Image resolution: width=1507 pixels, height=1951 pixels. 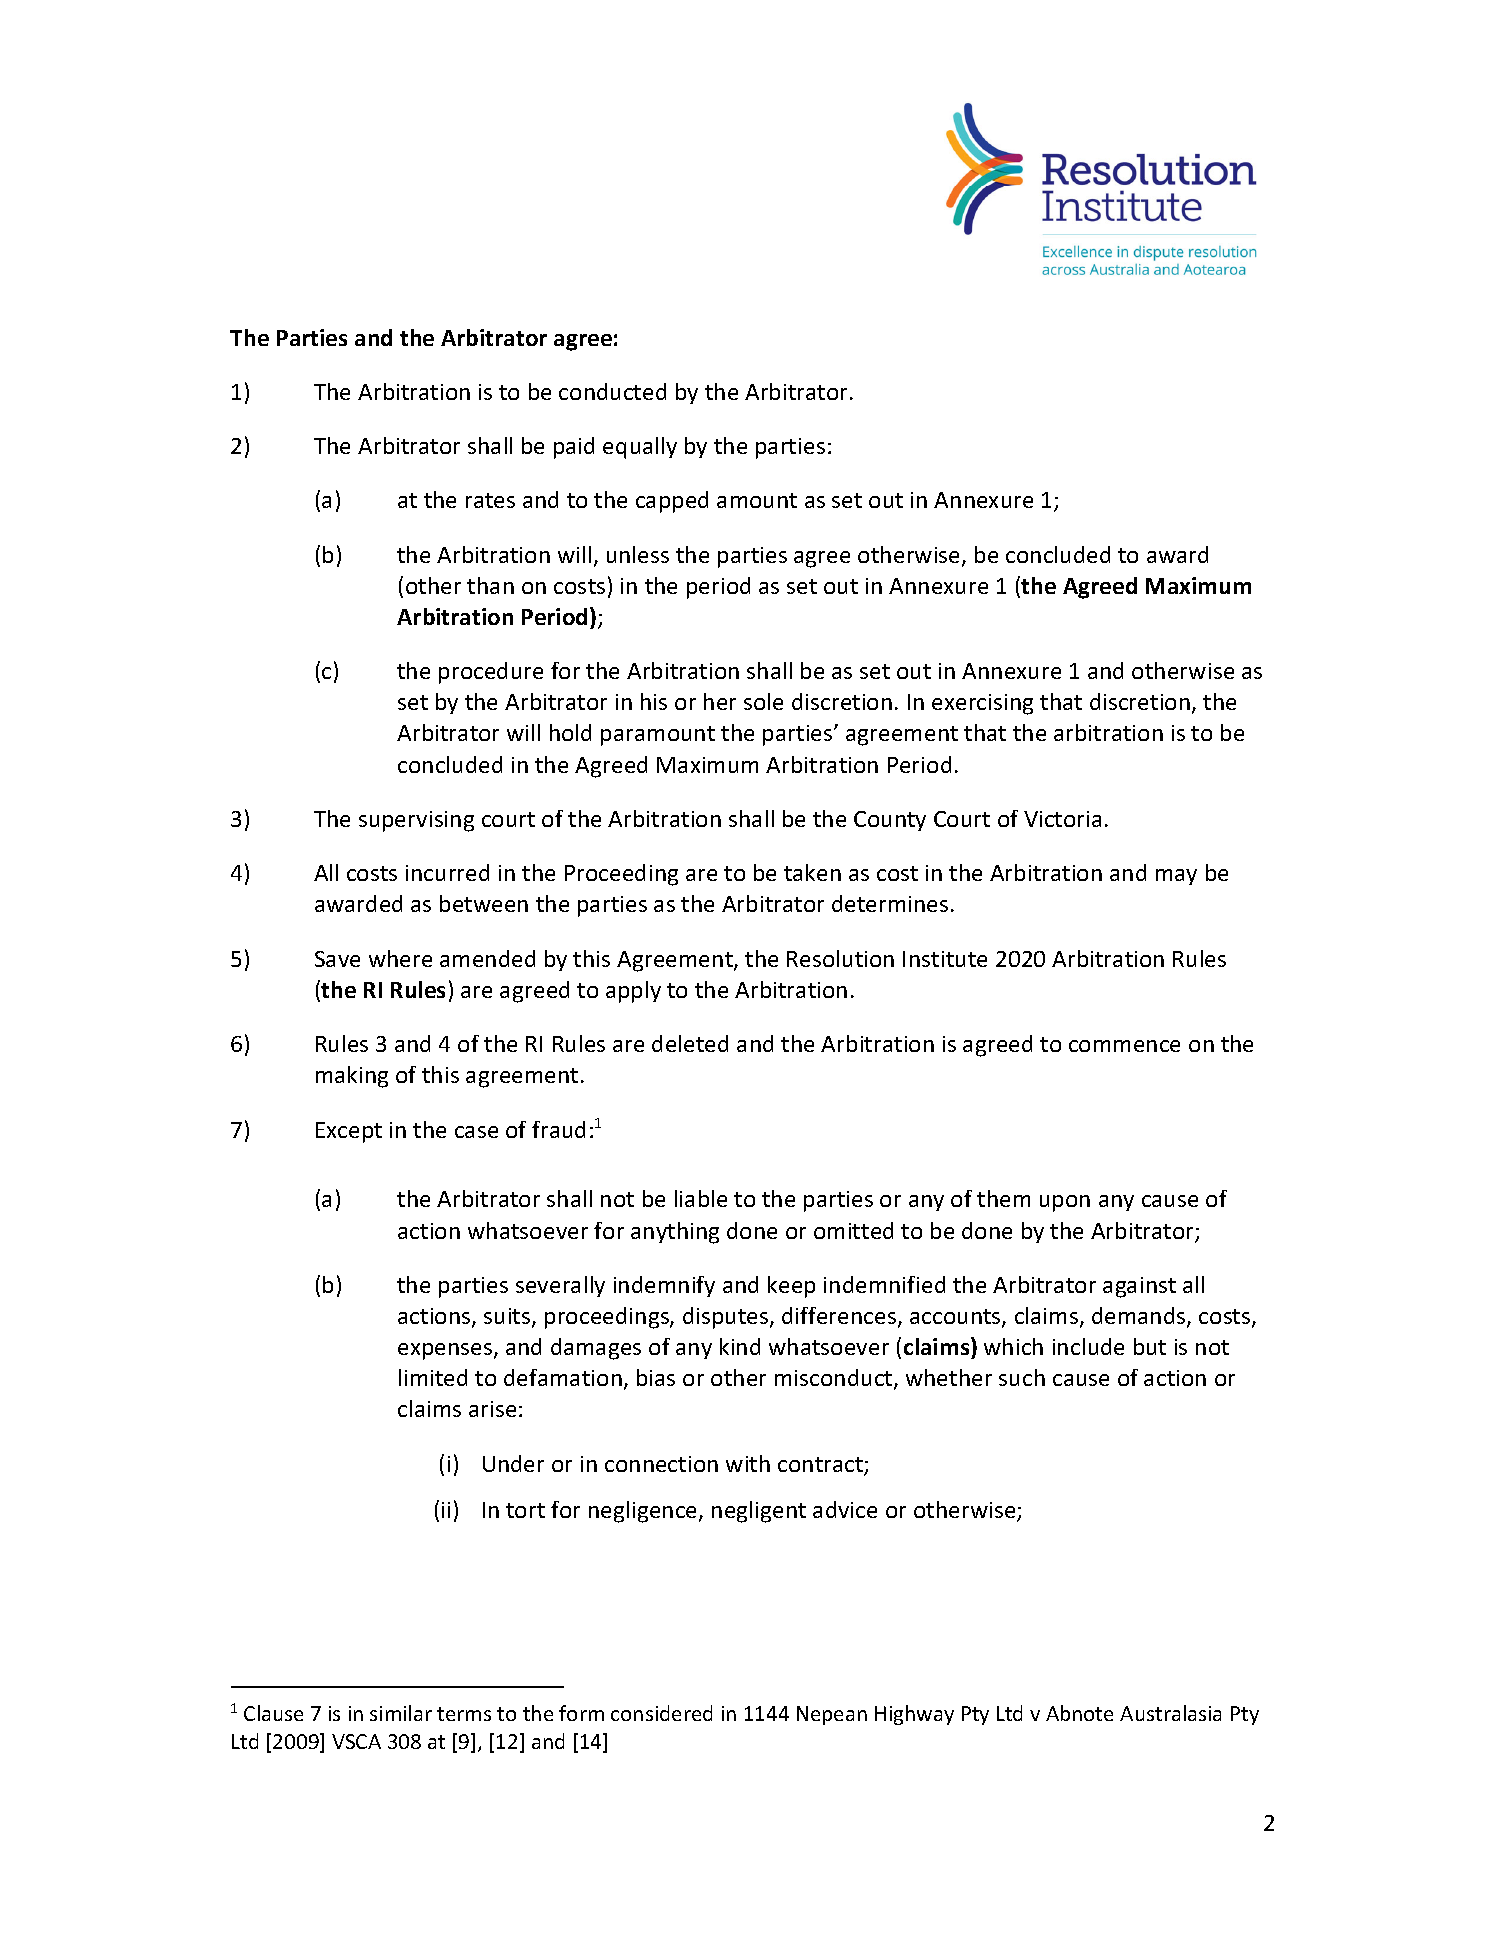 I want to click on include, so click(x=1088, y=1346).
